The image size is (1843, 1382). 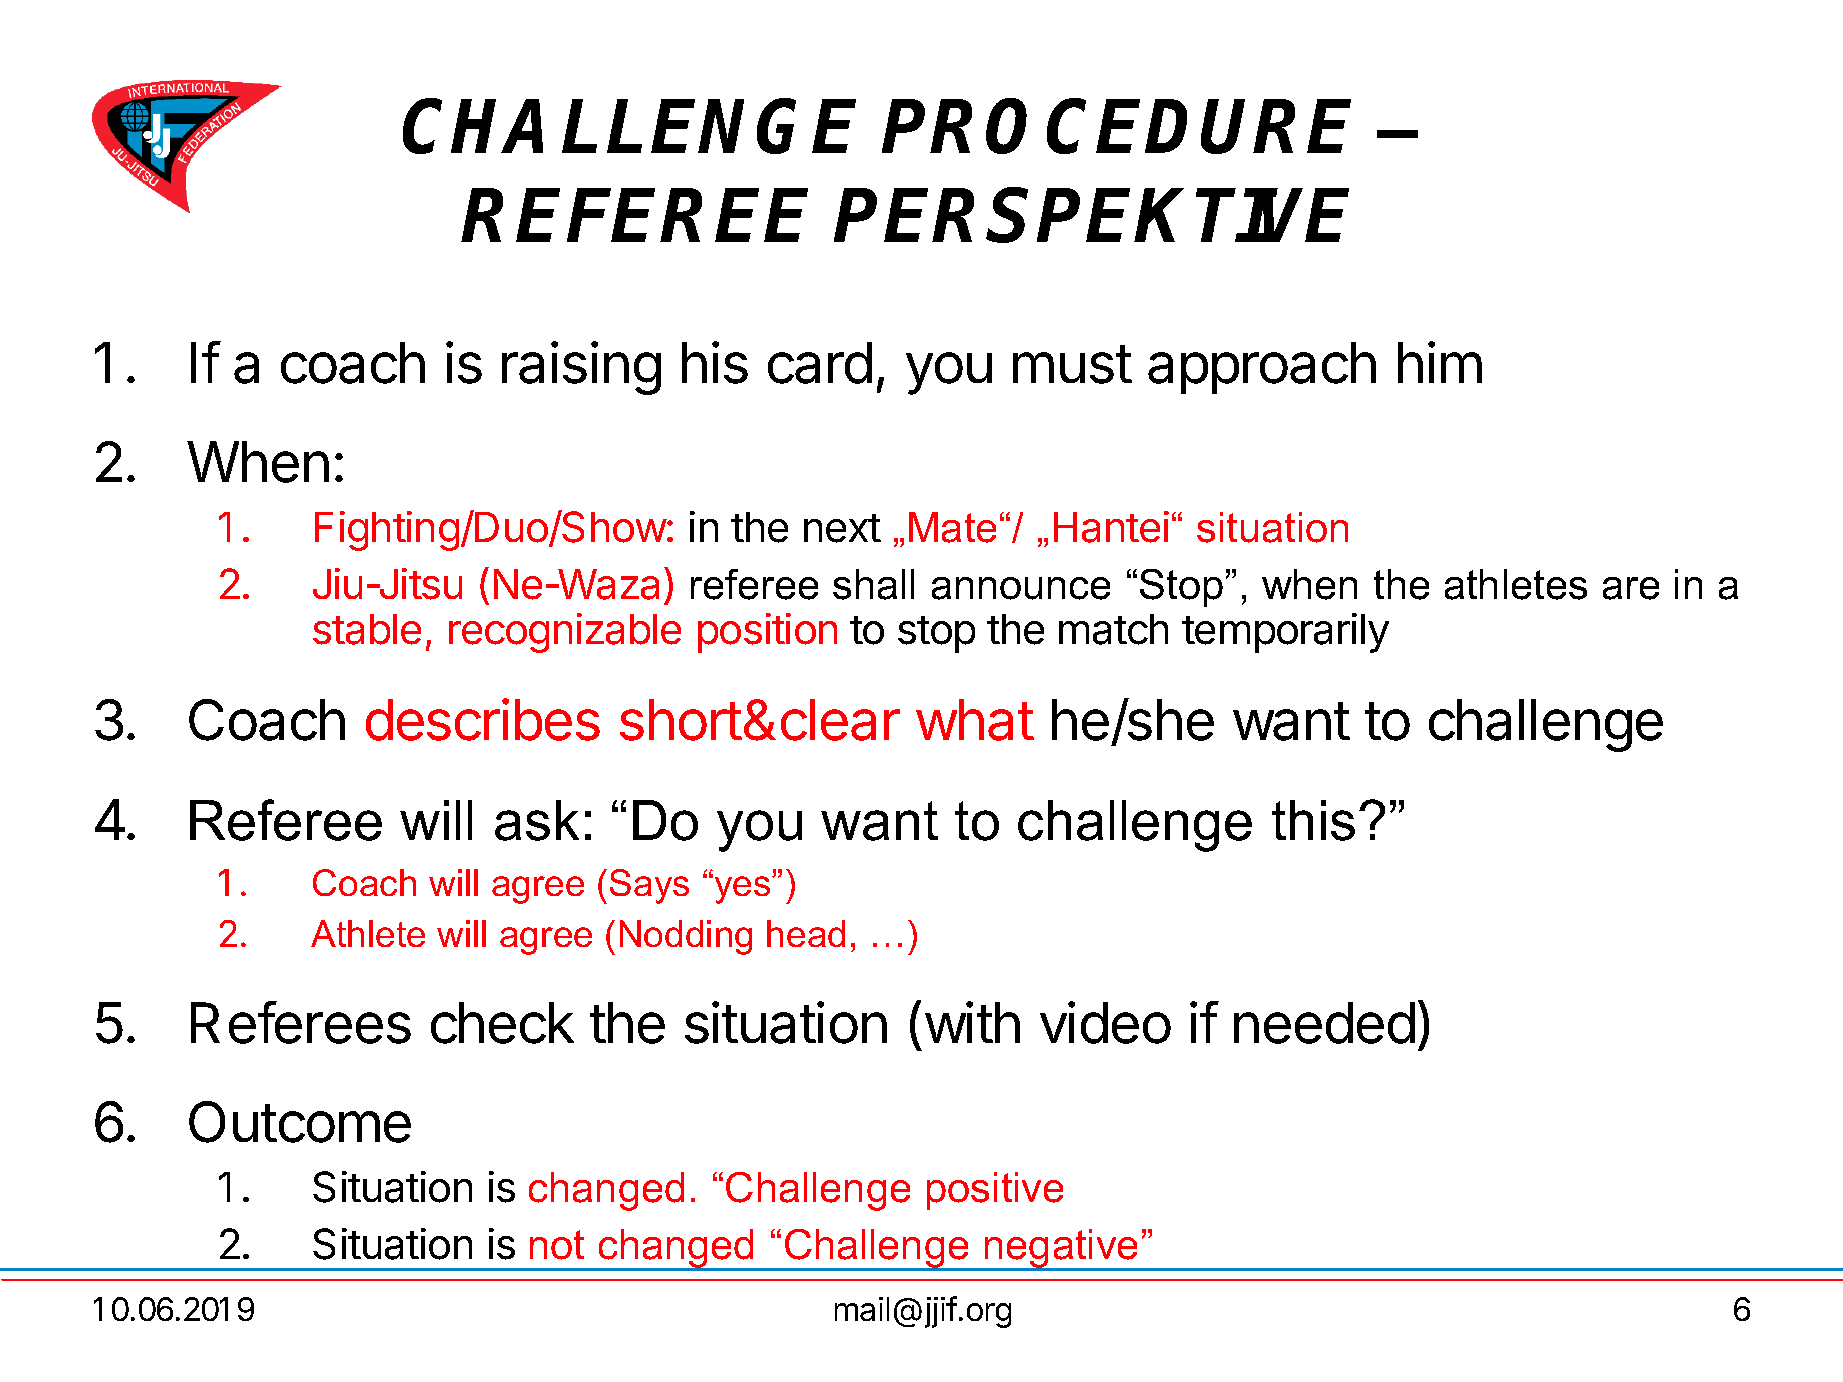 I want to click on must, so click(x=1072, y=364).
